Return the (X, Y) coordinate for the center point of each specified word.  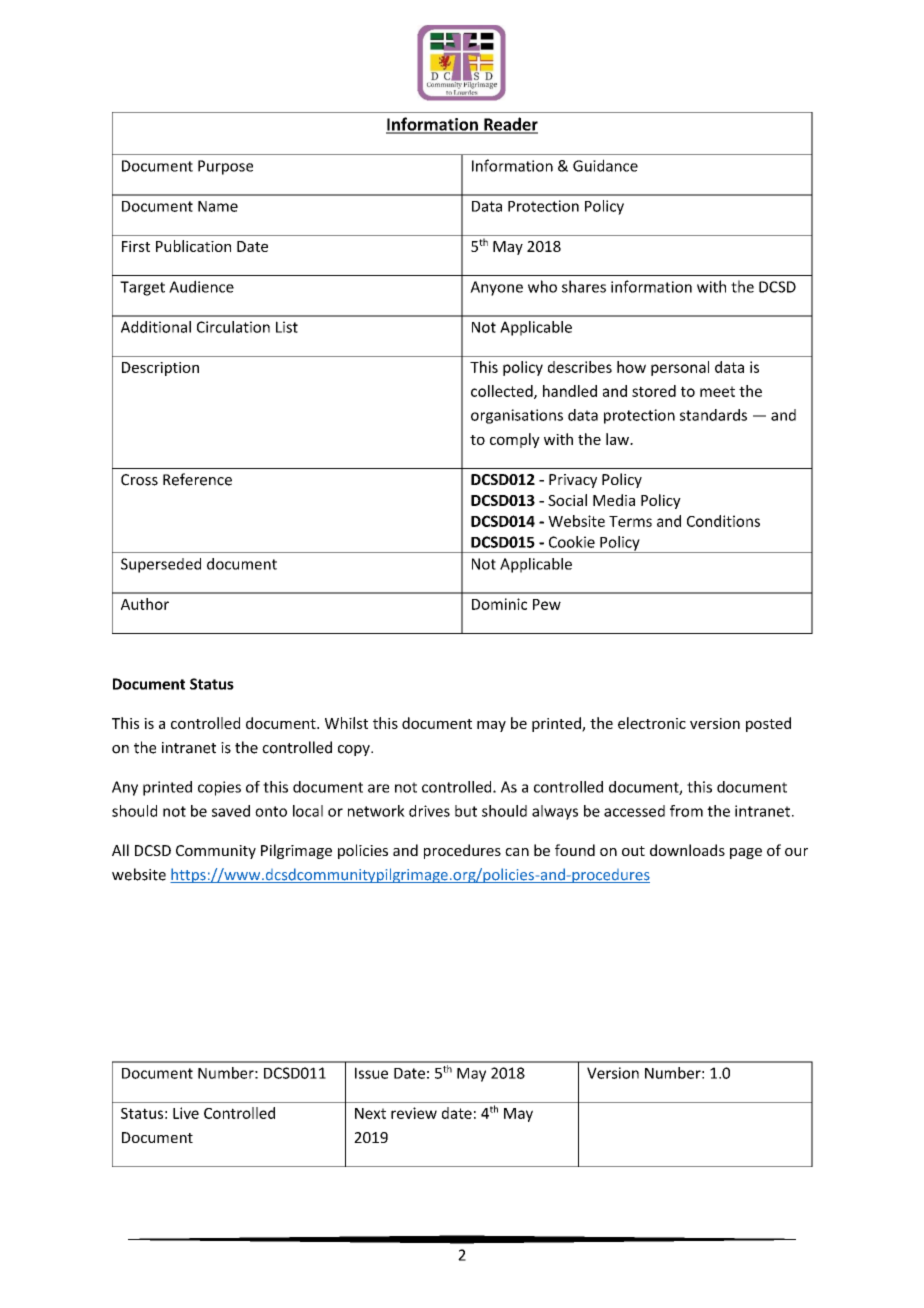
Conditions (723, 521)
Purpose (225, 167)
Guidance (605, 165)
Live (186, 1113)
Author (145, 604)
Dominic (499, 604)
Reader (510, 125)
